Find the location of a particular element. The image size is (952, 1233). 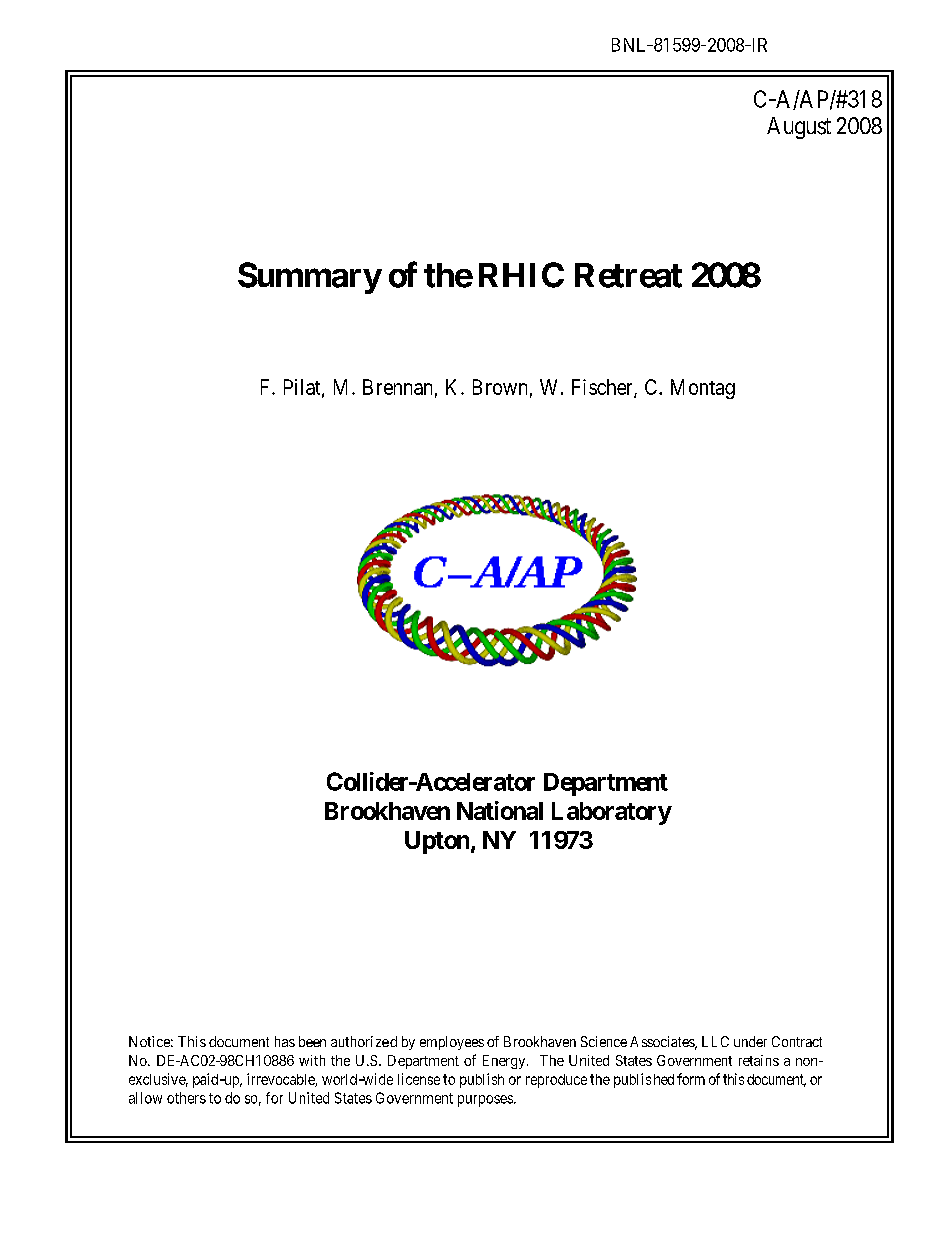

others is located at coordinates (186, 1098).
